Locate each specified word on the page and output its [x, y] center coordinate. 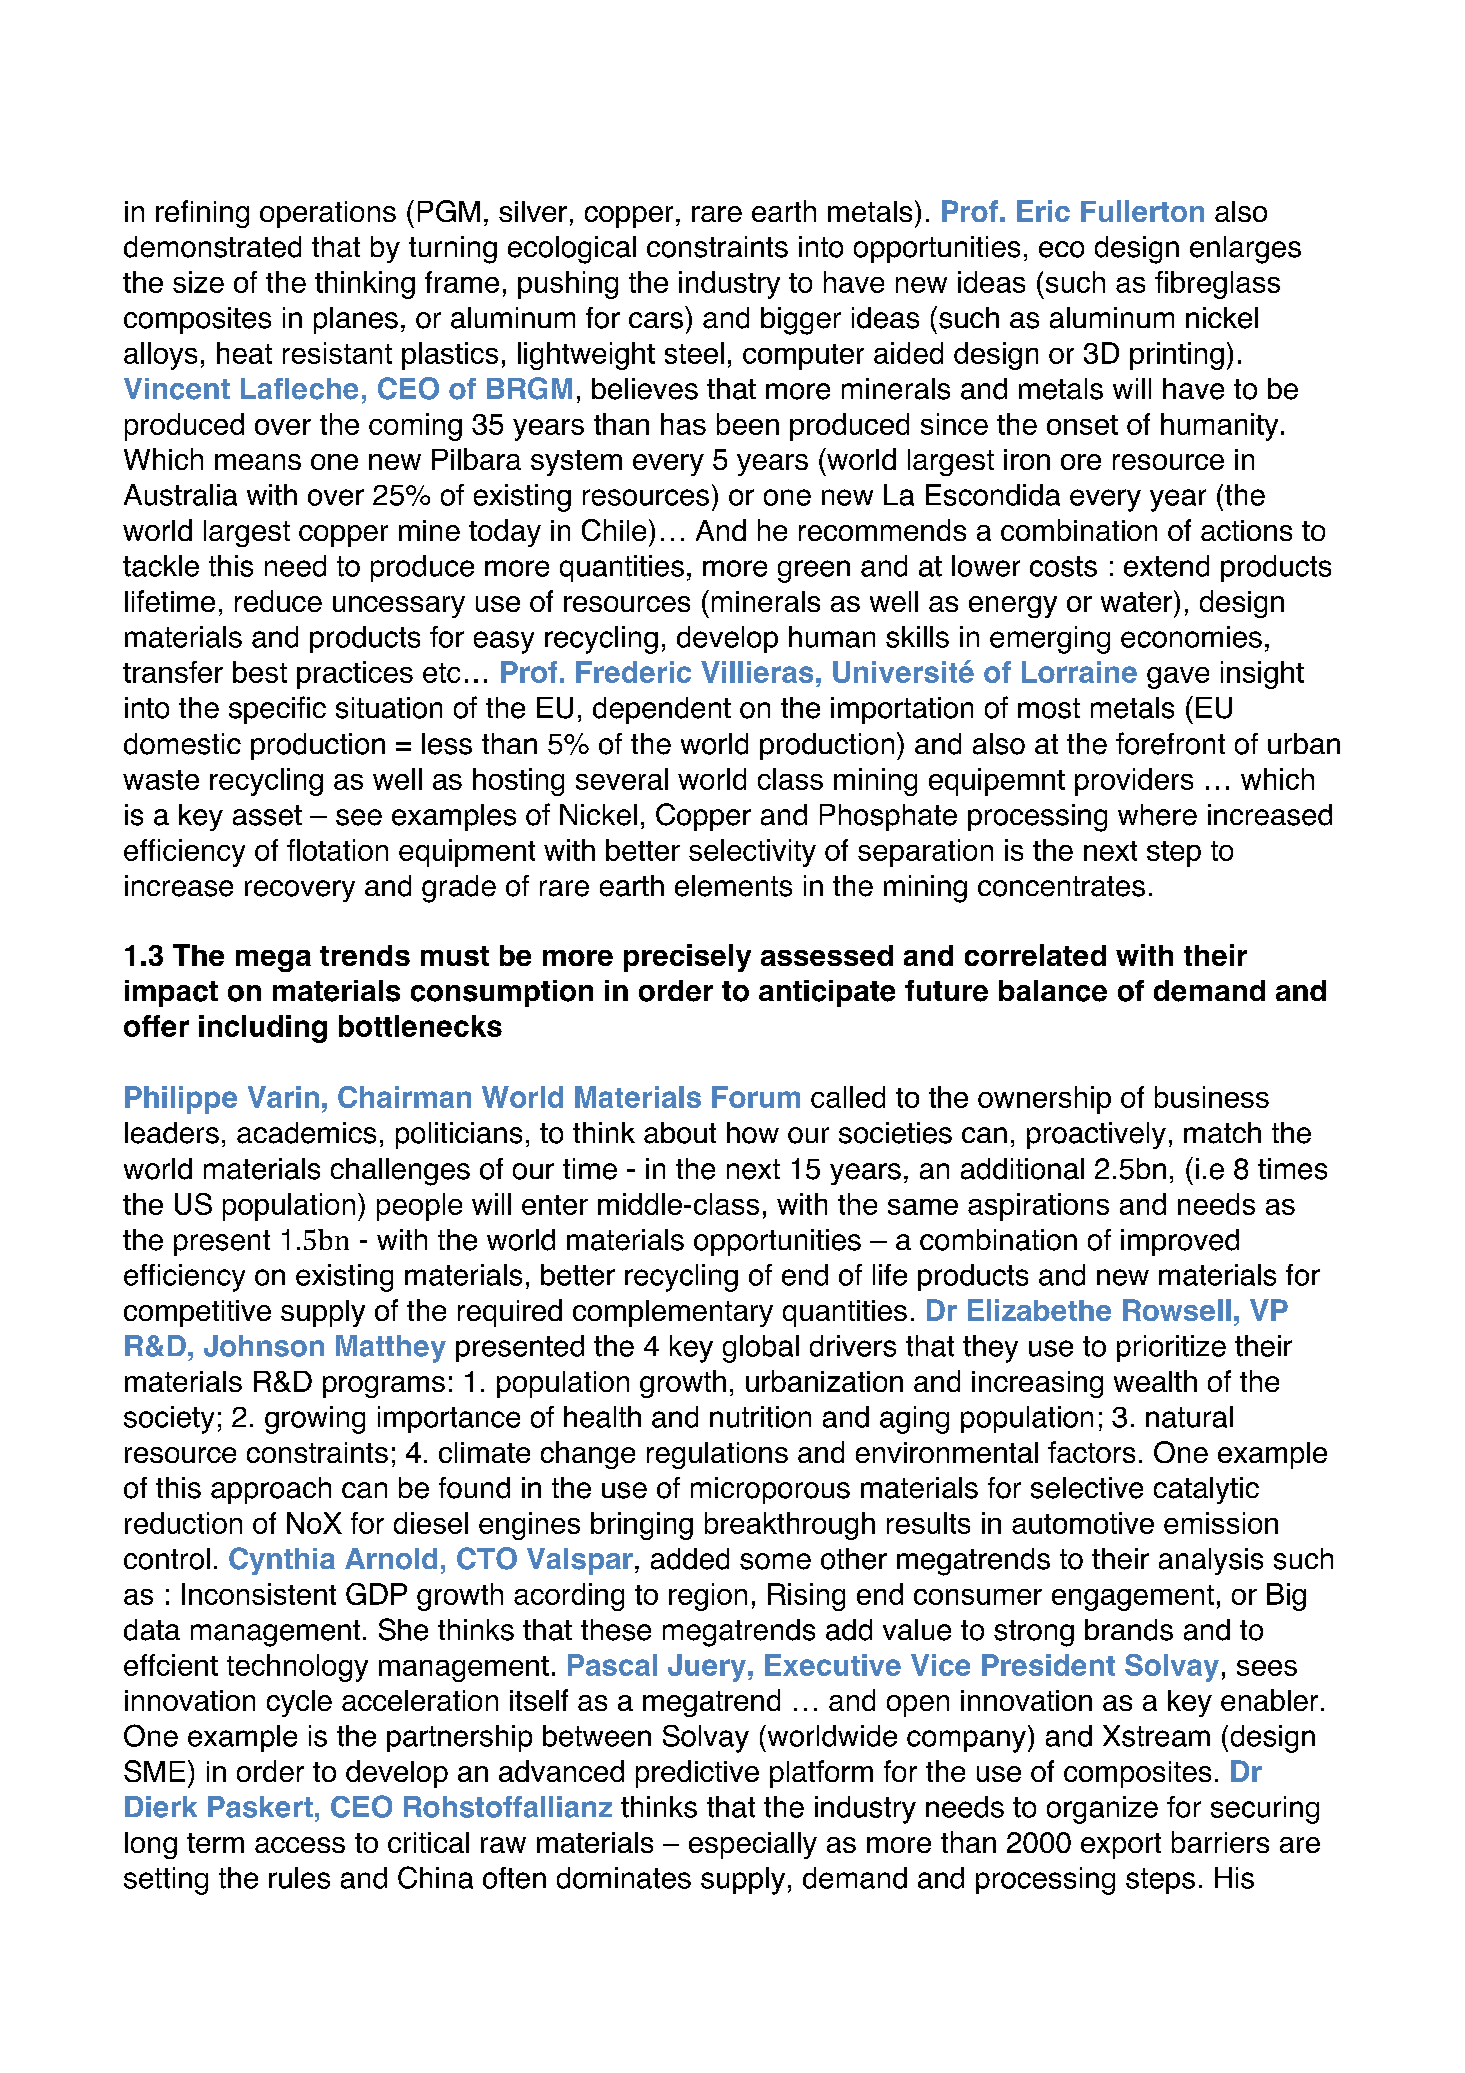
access [300, 1845]
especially [753, 1845]
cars [656, 320]
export [1121, 1846]
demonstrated [212, 247]
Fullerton [1142, 211]
